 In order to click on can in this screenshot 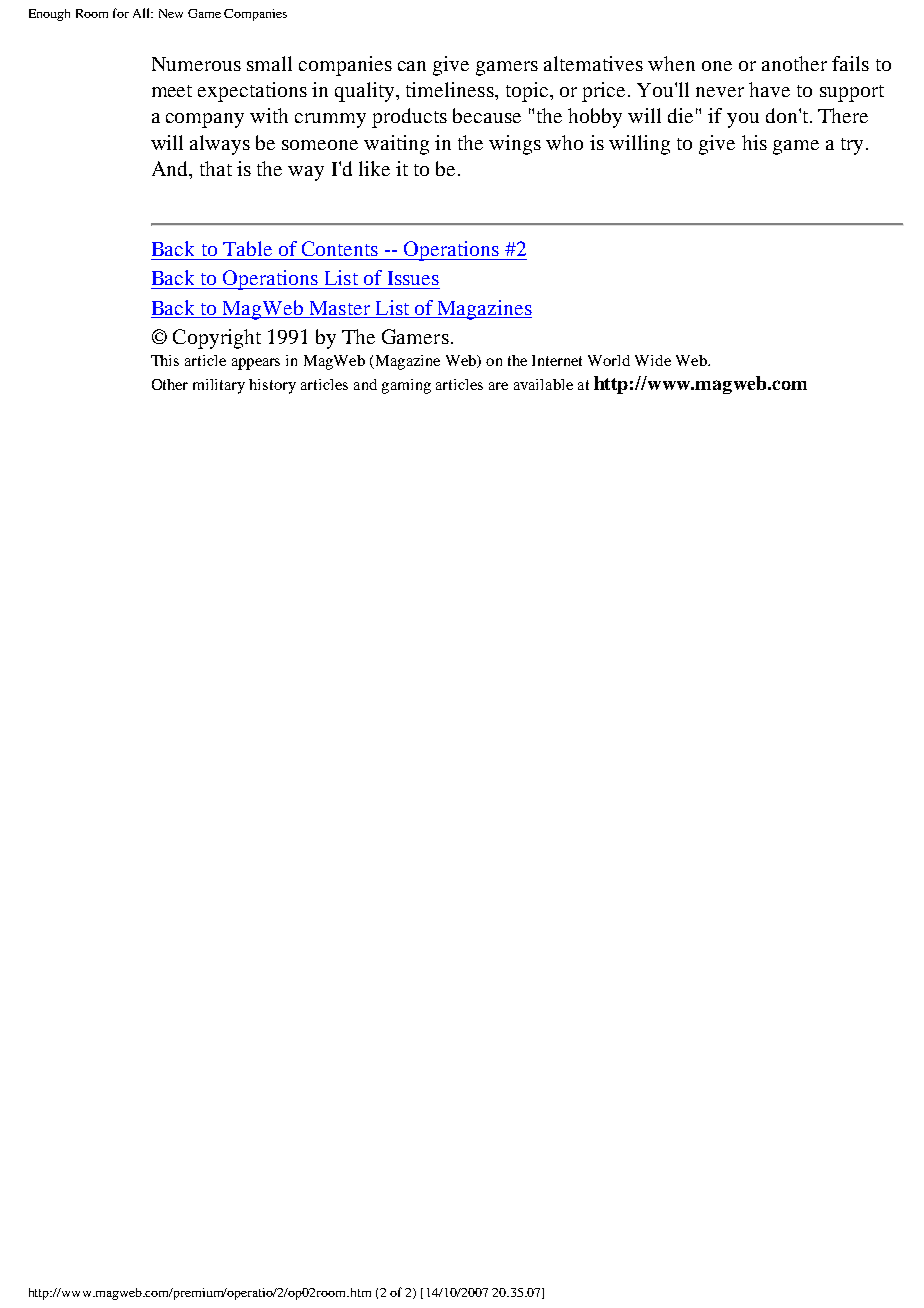, I will do `click(412, 66)`.
